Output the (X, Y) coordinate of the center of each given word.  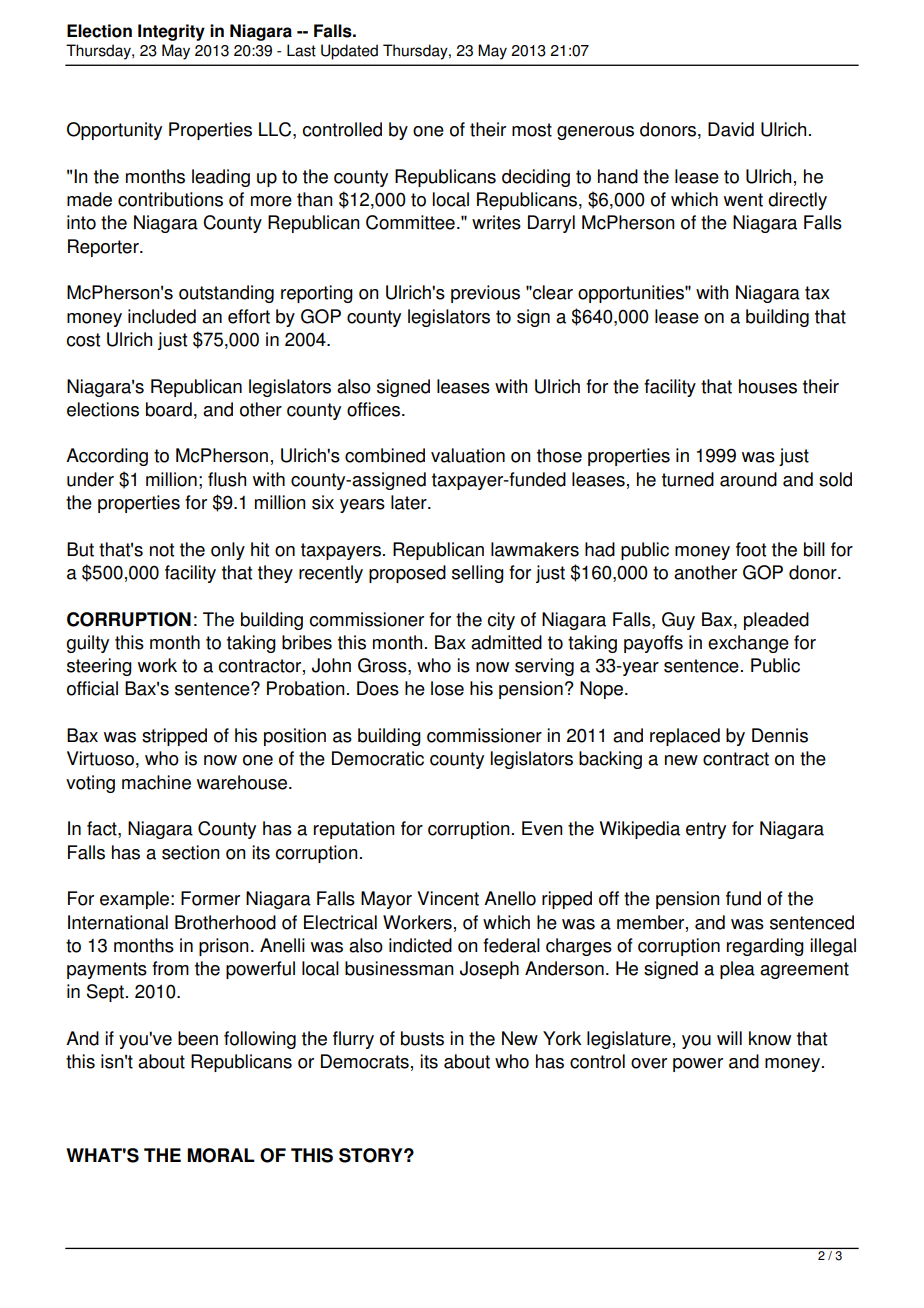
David (731, 129)
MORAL (221, 1155)
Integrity (171, 32)
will (729, 1038)
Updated (349, 52)
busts (422, 1038)
